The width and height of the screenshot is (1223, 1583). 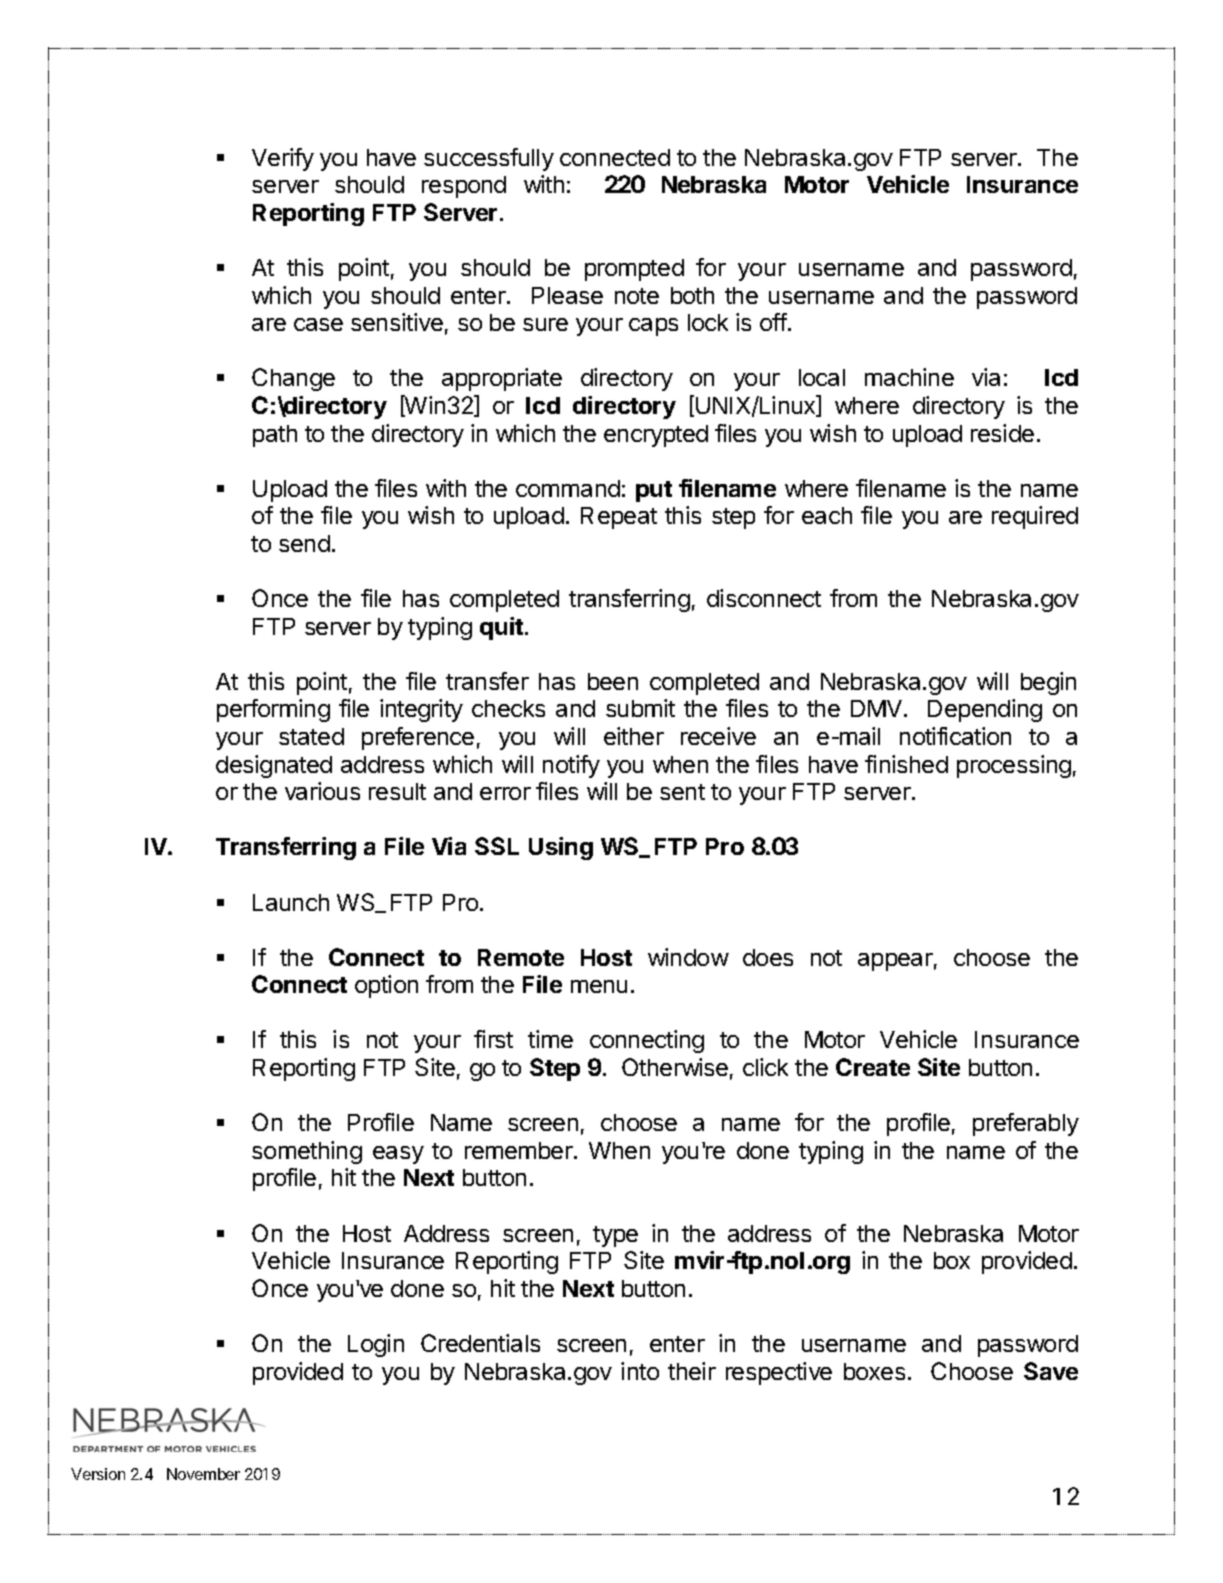 I want to click on November, so click(x=203, y=1474).
